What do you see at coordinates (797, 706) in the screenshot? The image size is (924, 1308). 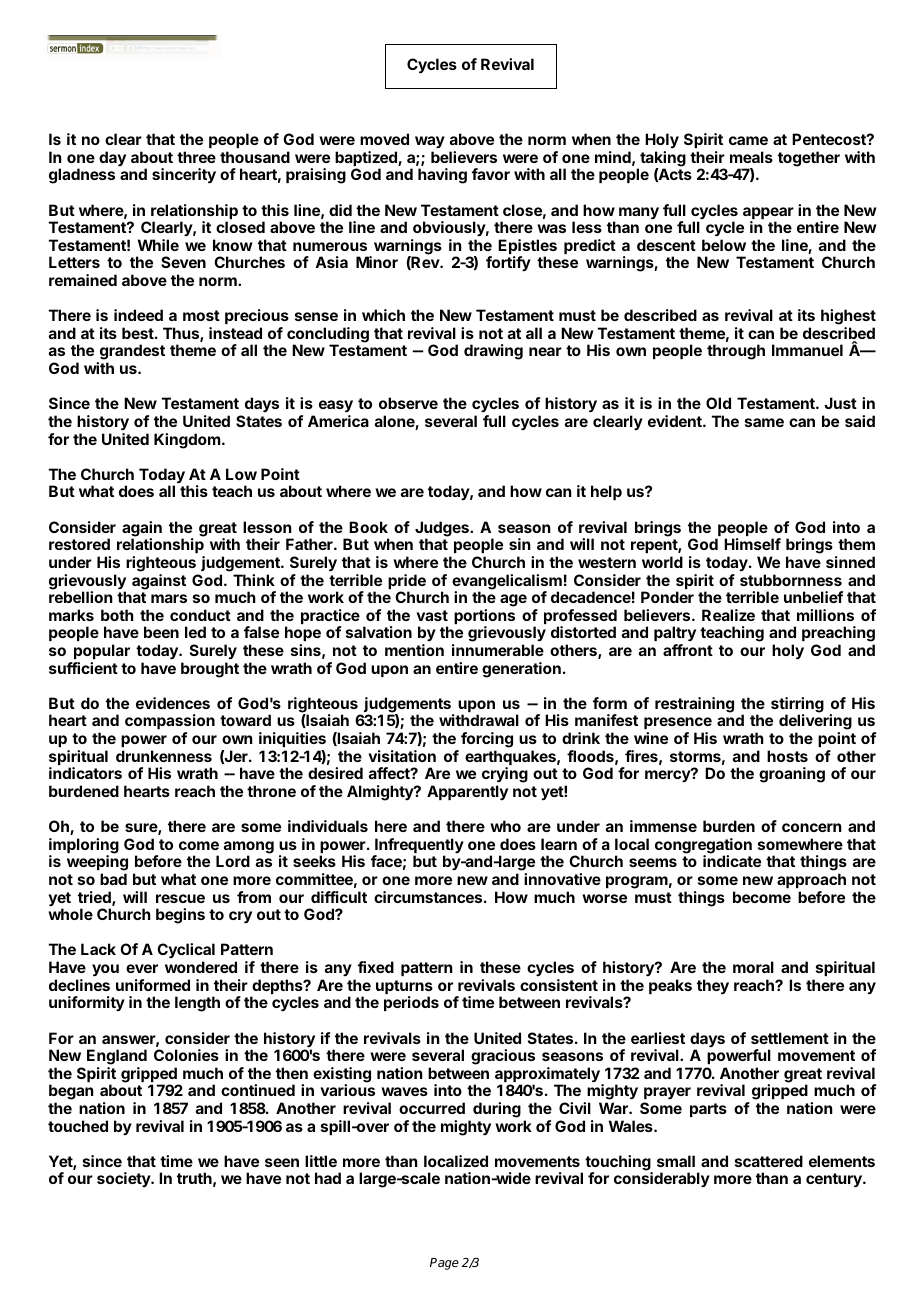 I see `stirring` at bounding box center [797, 706].
